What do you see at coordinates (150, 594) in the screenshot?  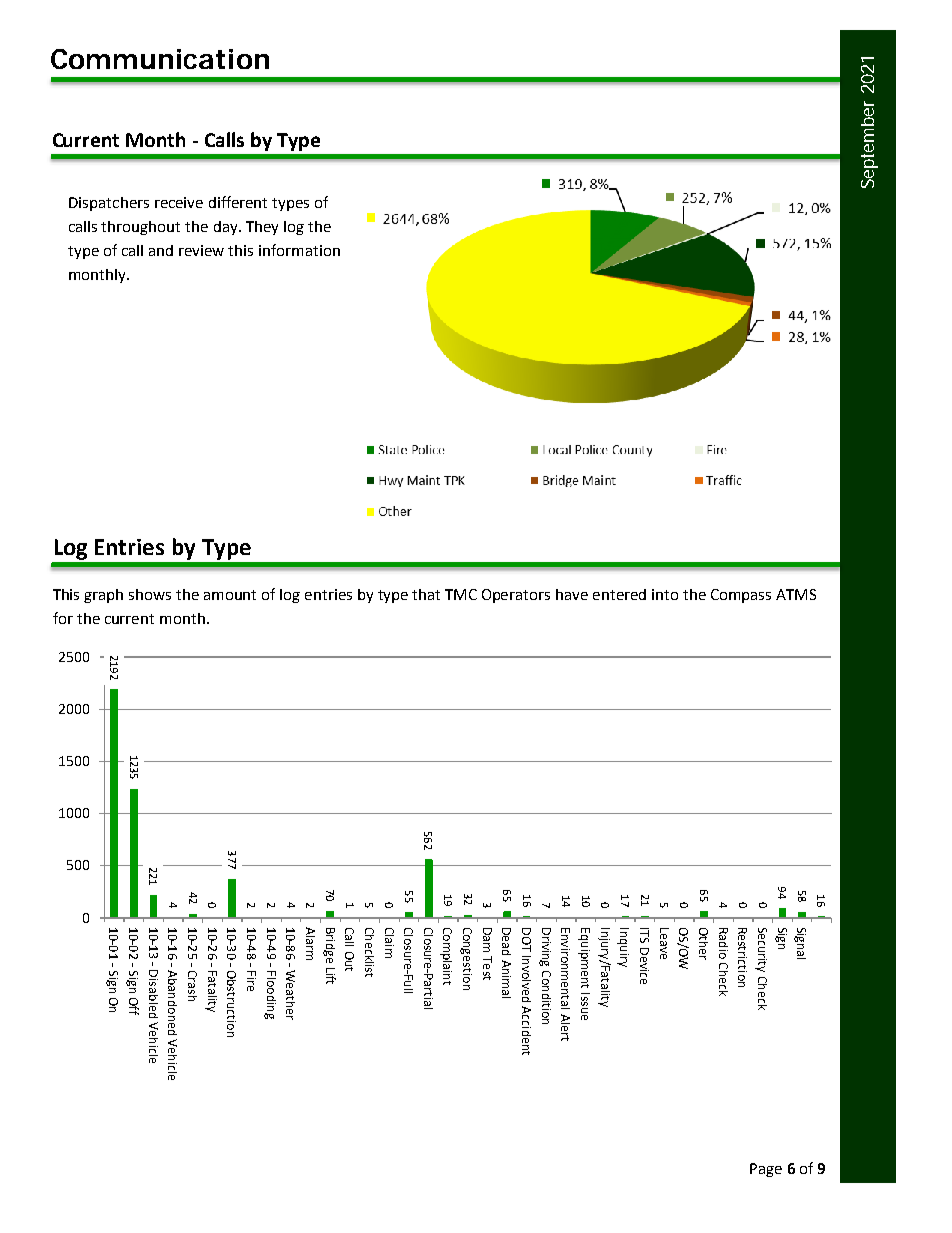 I see `shows` at bounding box center [150, 594].
